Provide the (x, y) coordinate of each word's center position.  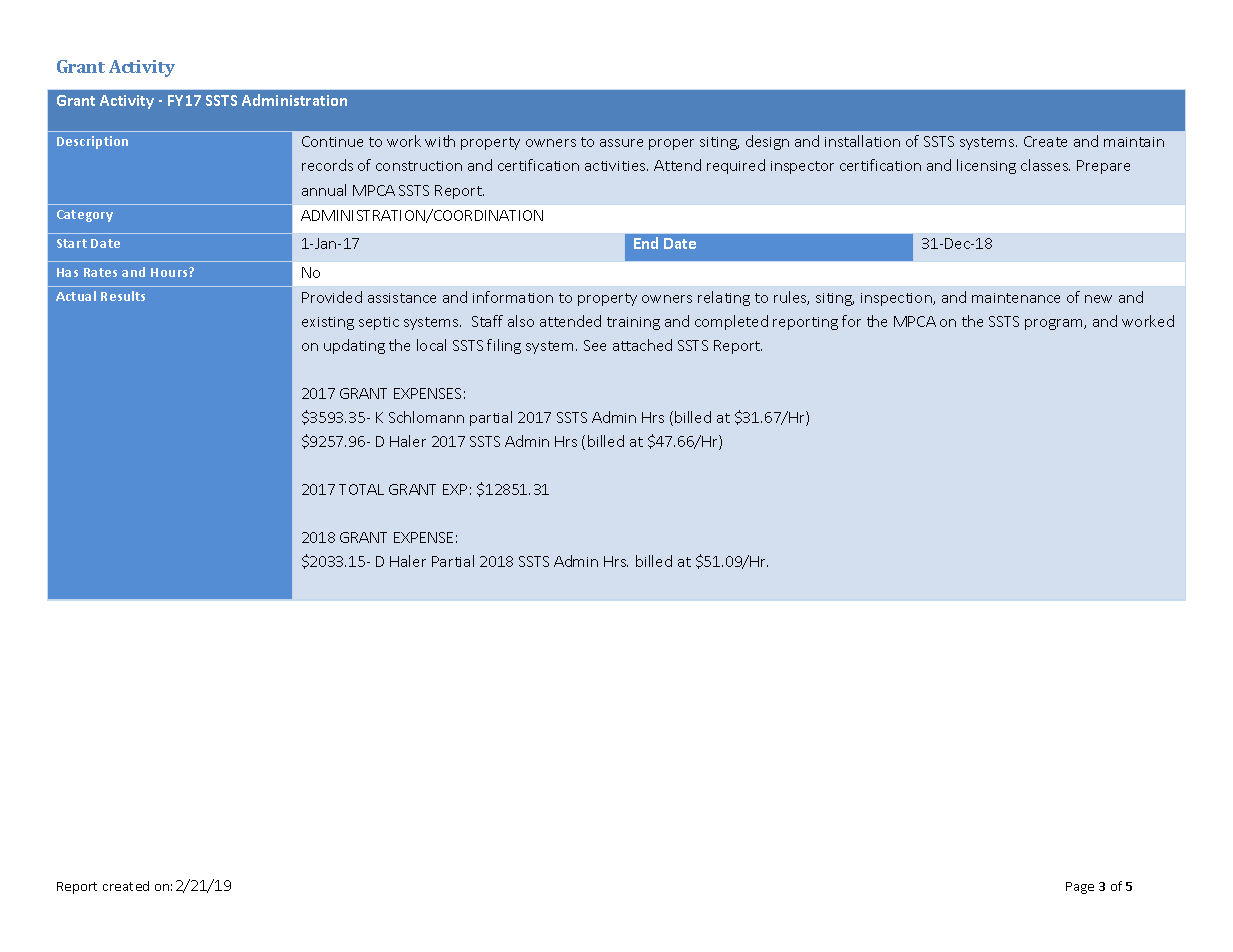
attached (642, 345)
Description (92, 142)
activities (616, 166)
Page (1080, 888)
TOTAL (361, 489)
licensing (986, 166)
